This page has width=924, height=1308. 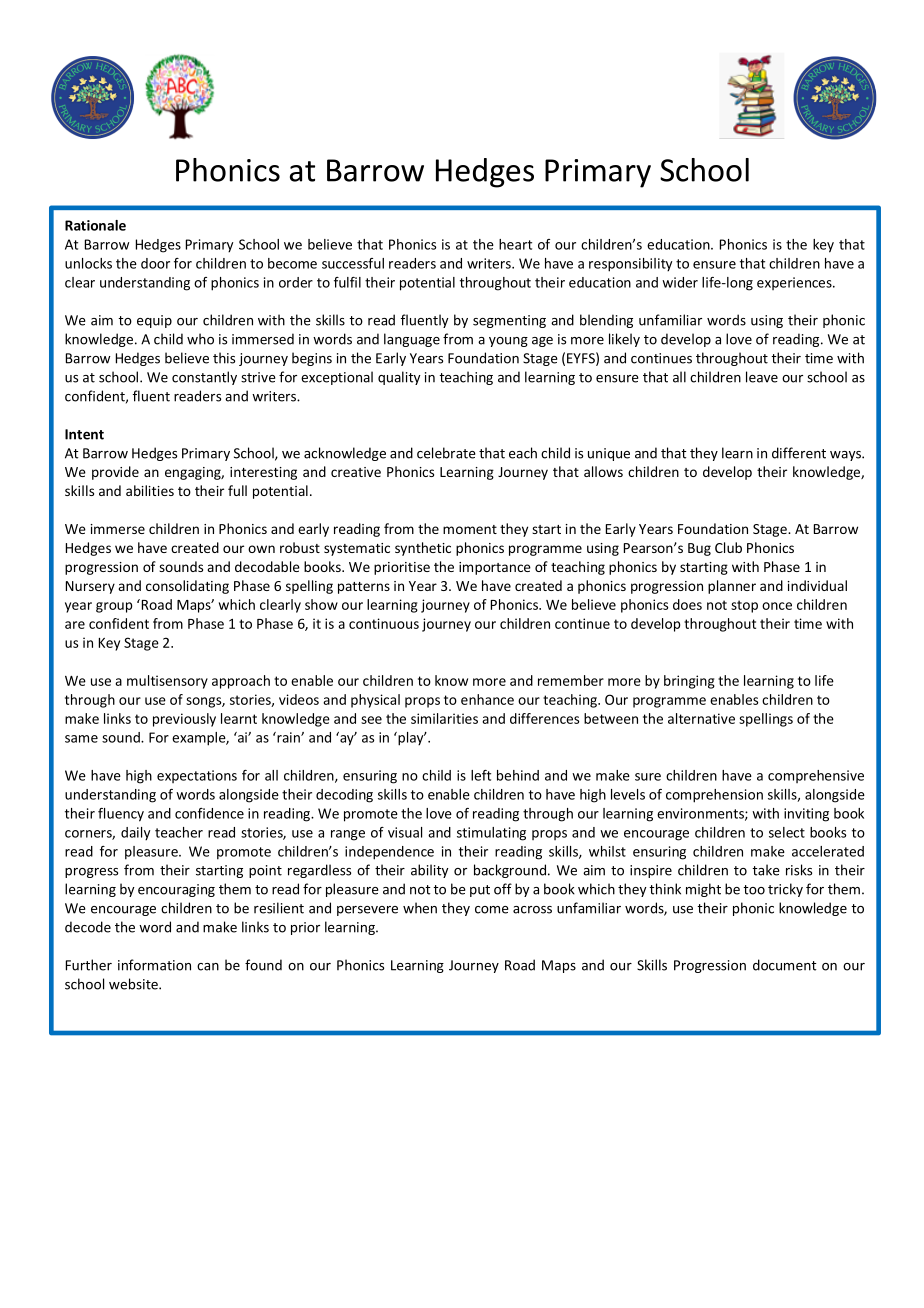 What do you see at coordinates (795, 283) in the page?
I see `experiences` at bounding box center [795, 283].
